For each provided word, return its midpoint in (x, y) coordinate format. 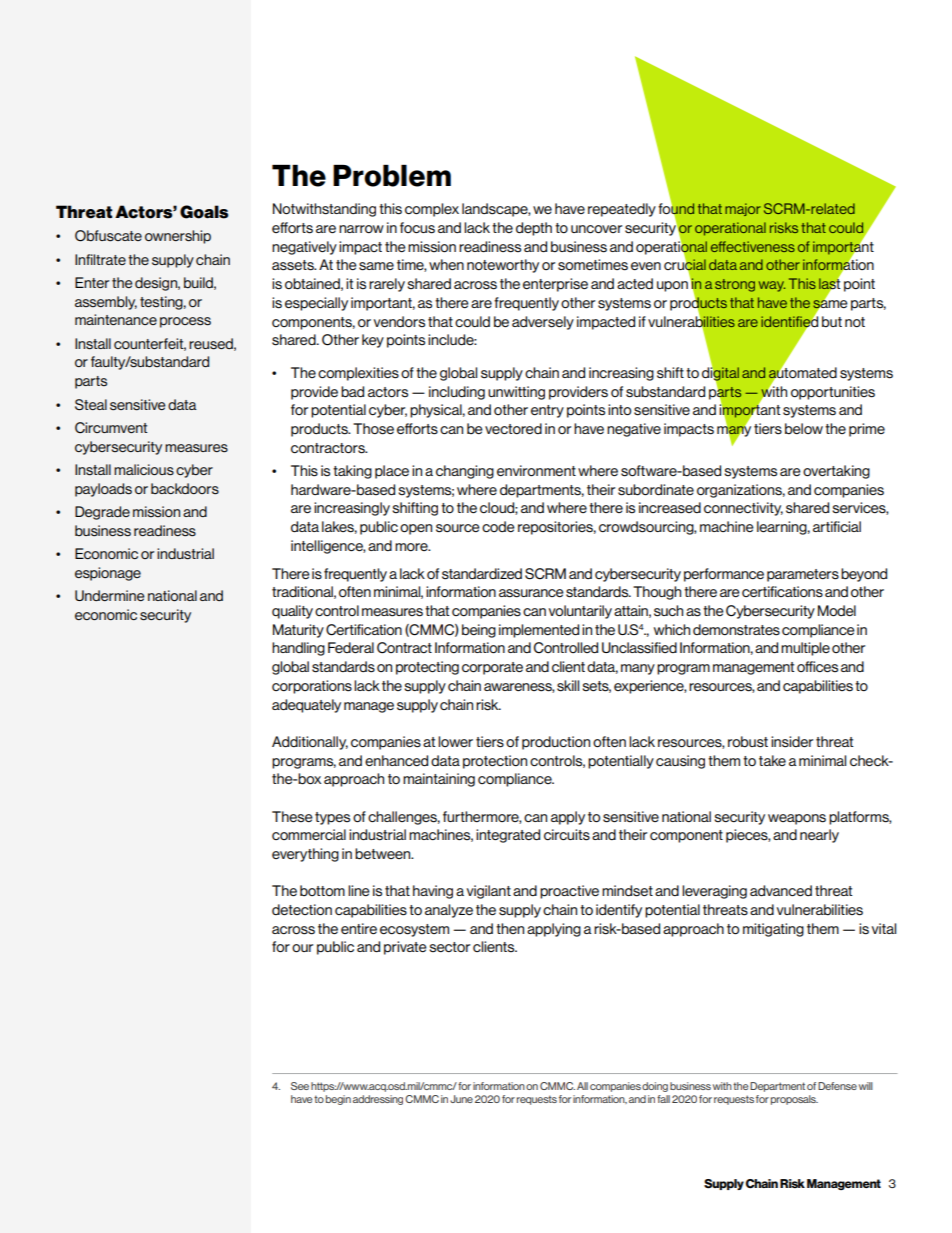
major (743, 209)
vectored (513, 428)
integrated (508, 836)
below (804, 429)
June (461, 1099)
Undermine (110, 595)
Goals (204, 212)
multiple (805, 649)
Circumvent (111, 428)
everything (305, 855)
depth (534, 229)
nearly (819, 836)
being (479, 631)
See (300, 1086)
